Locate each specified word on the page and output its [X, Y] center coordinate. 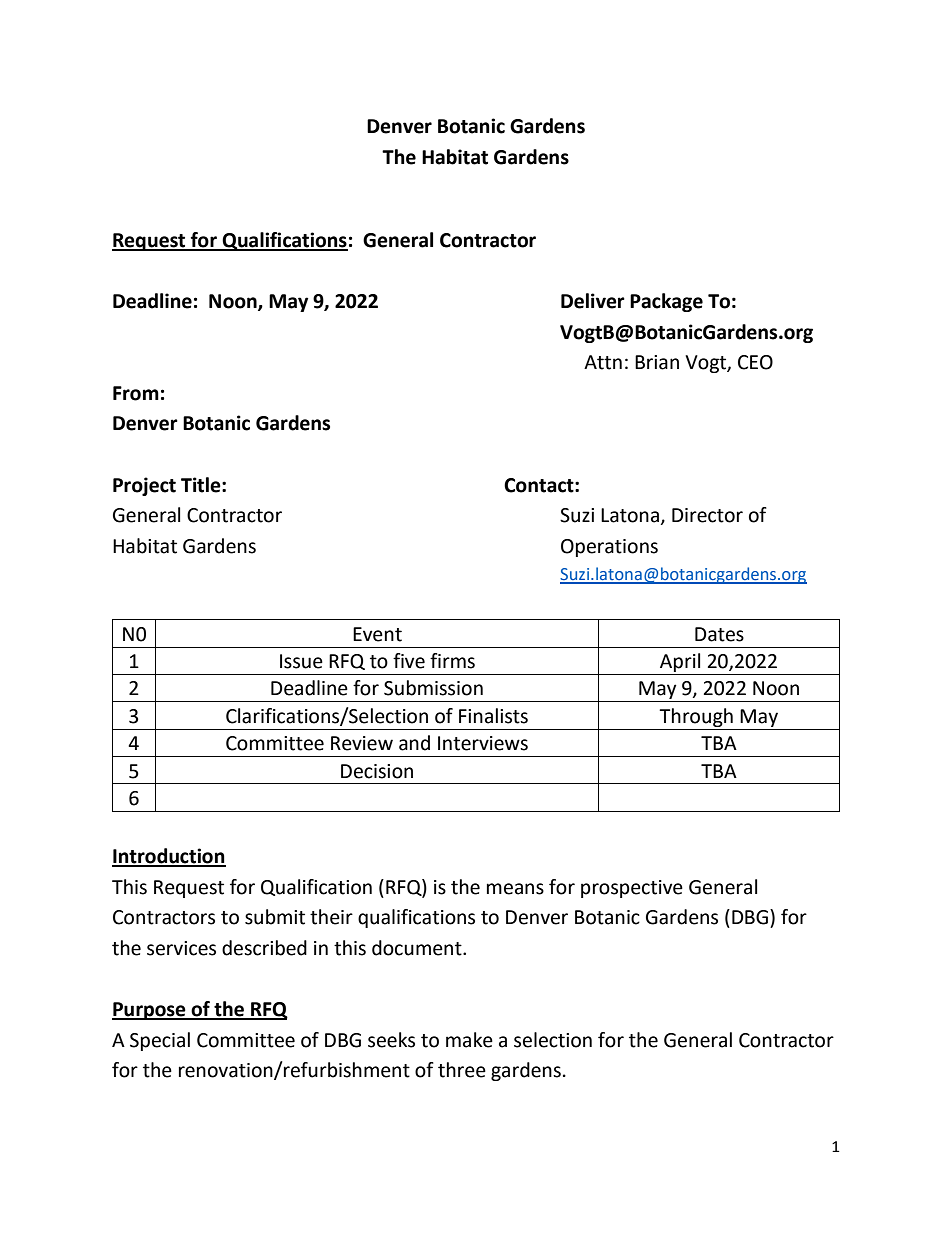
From [136, 393]
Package [666, 302]
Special [160, 1041]
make [469, 1040]
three [462, 1070]
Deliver [593, 301]
